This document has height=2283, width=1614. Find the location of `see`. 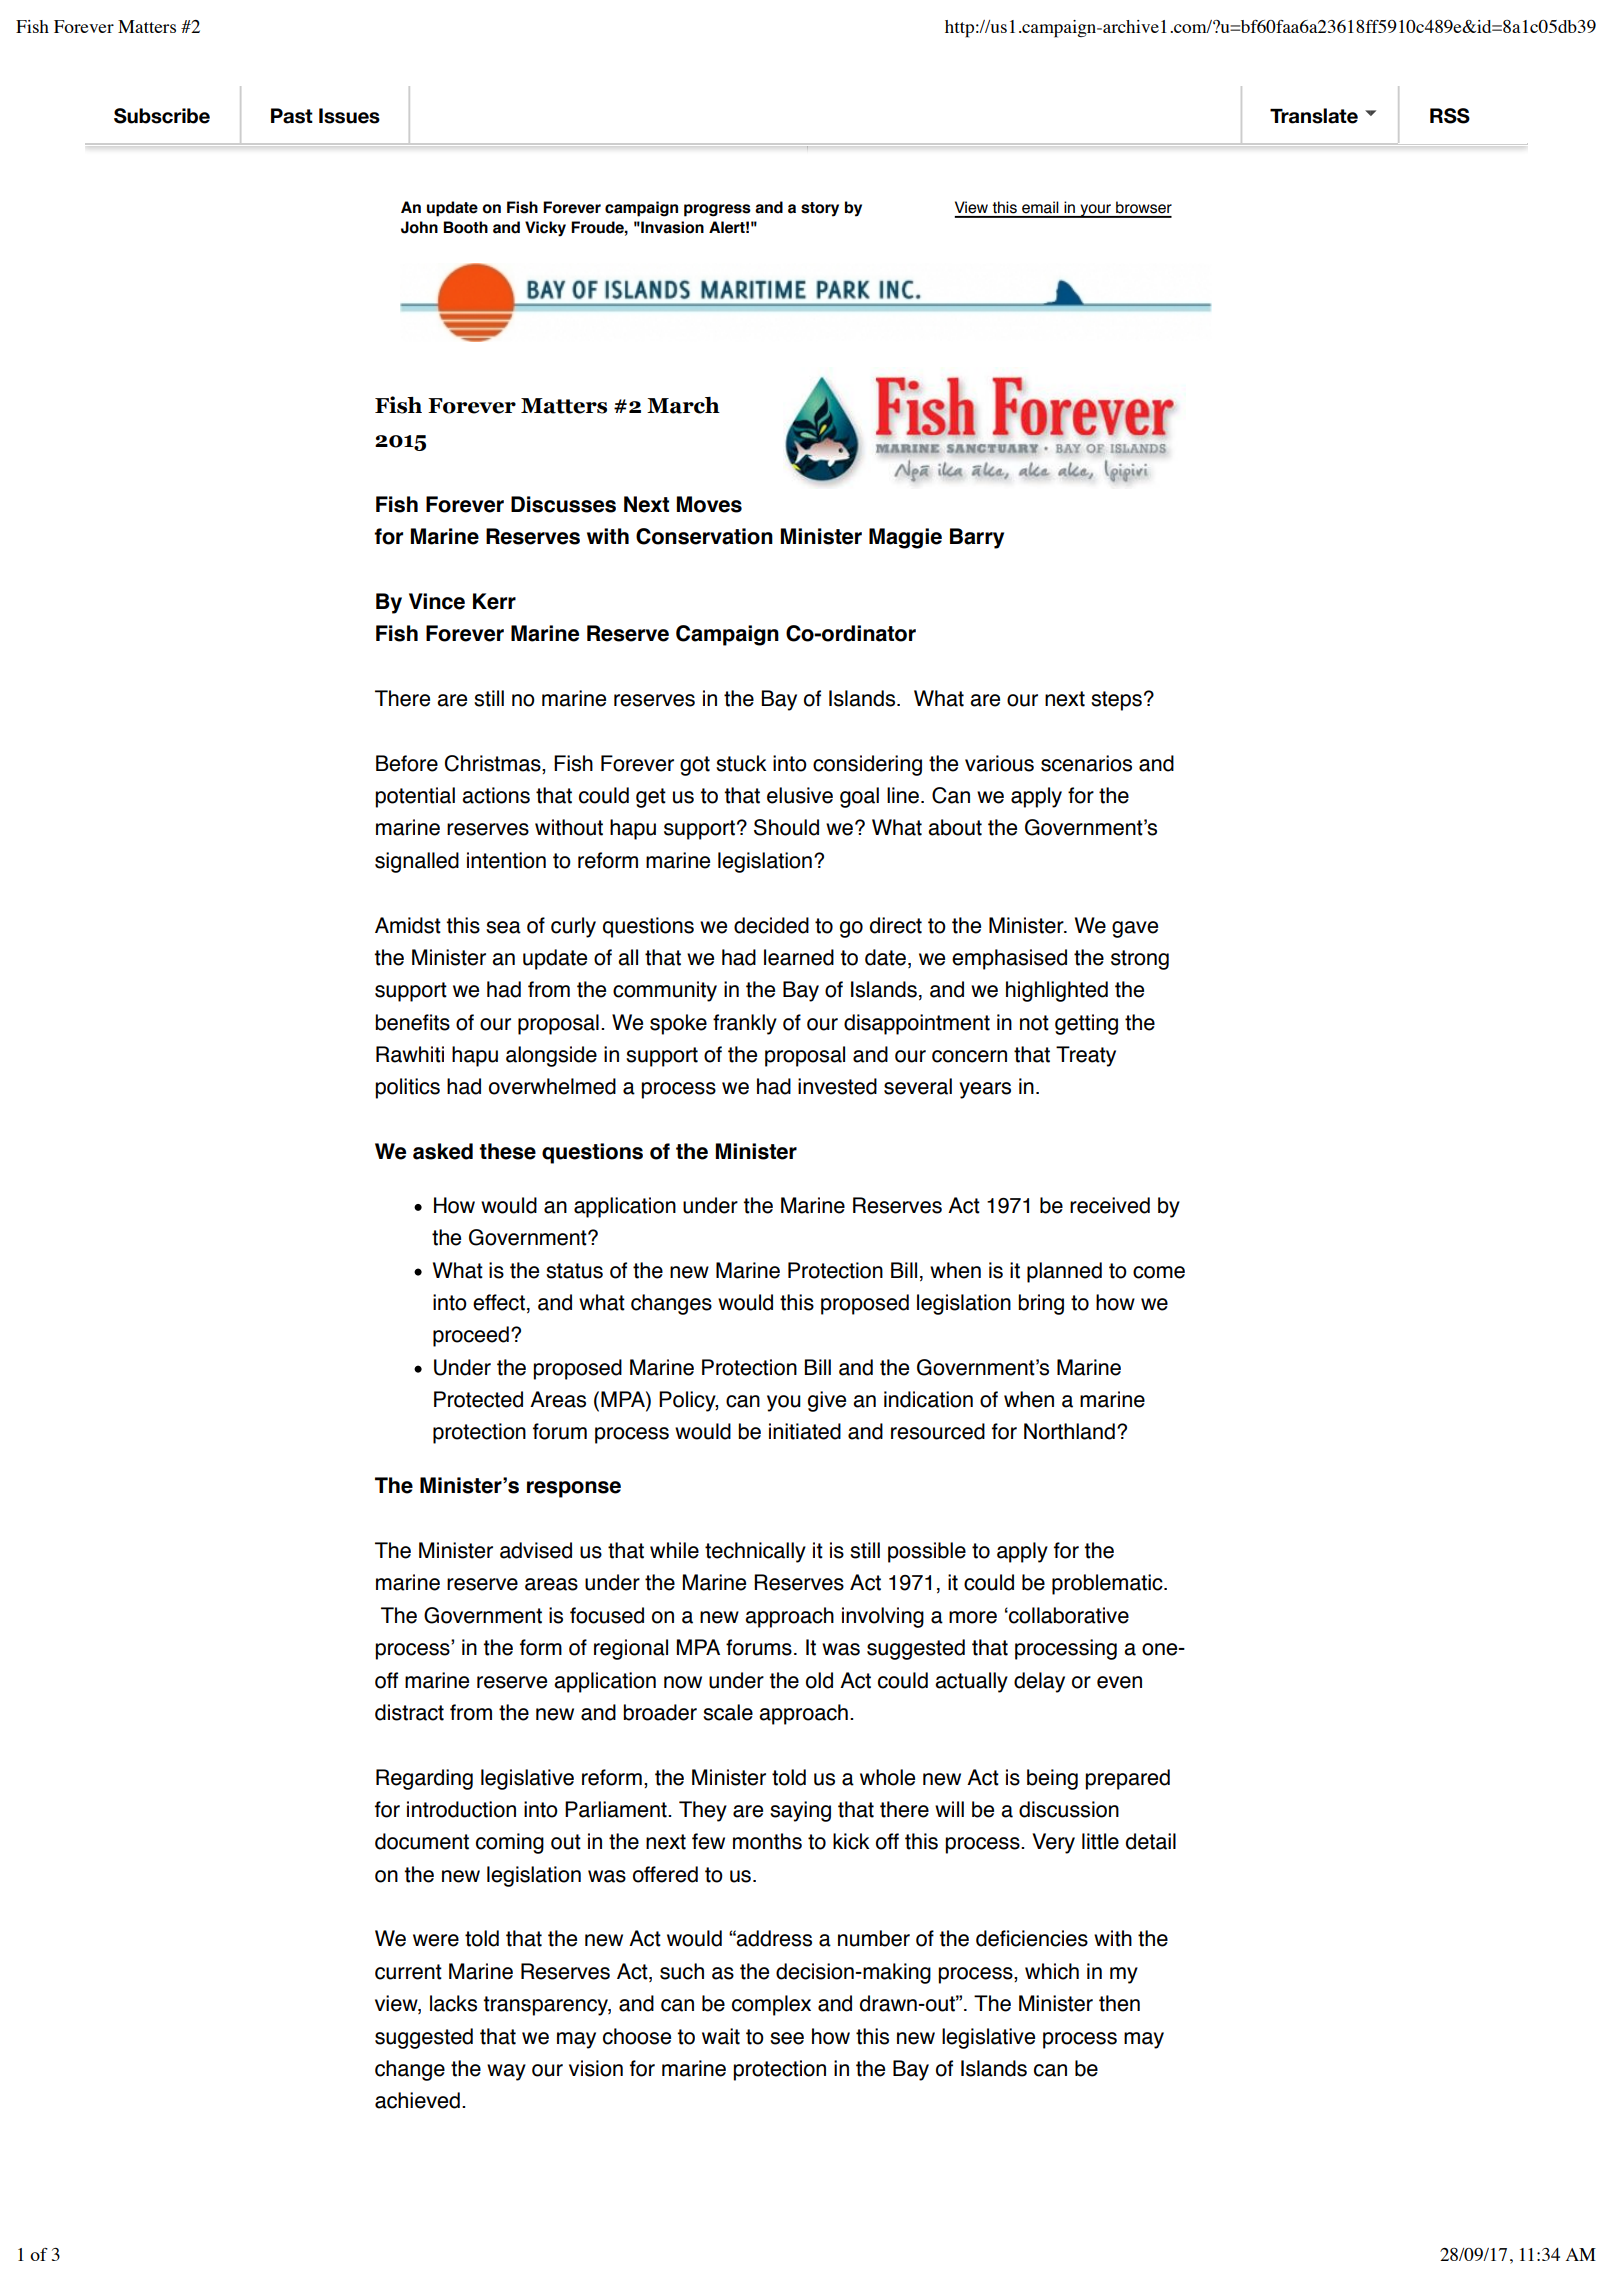

see is located at coordinates (787, 2038).
